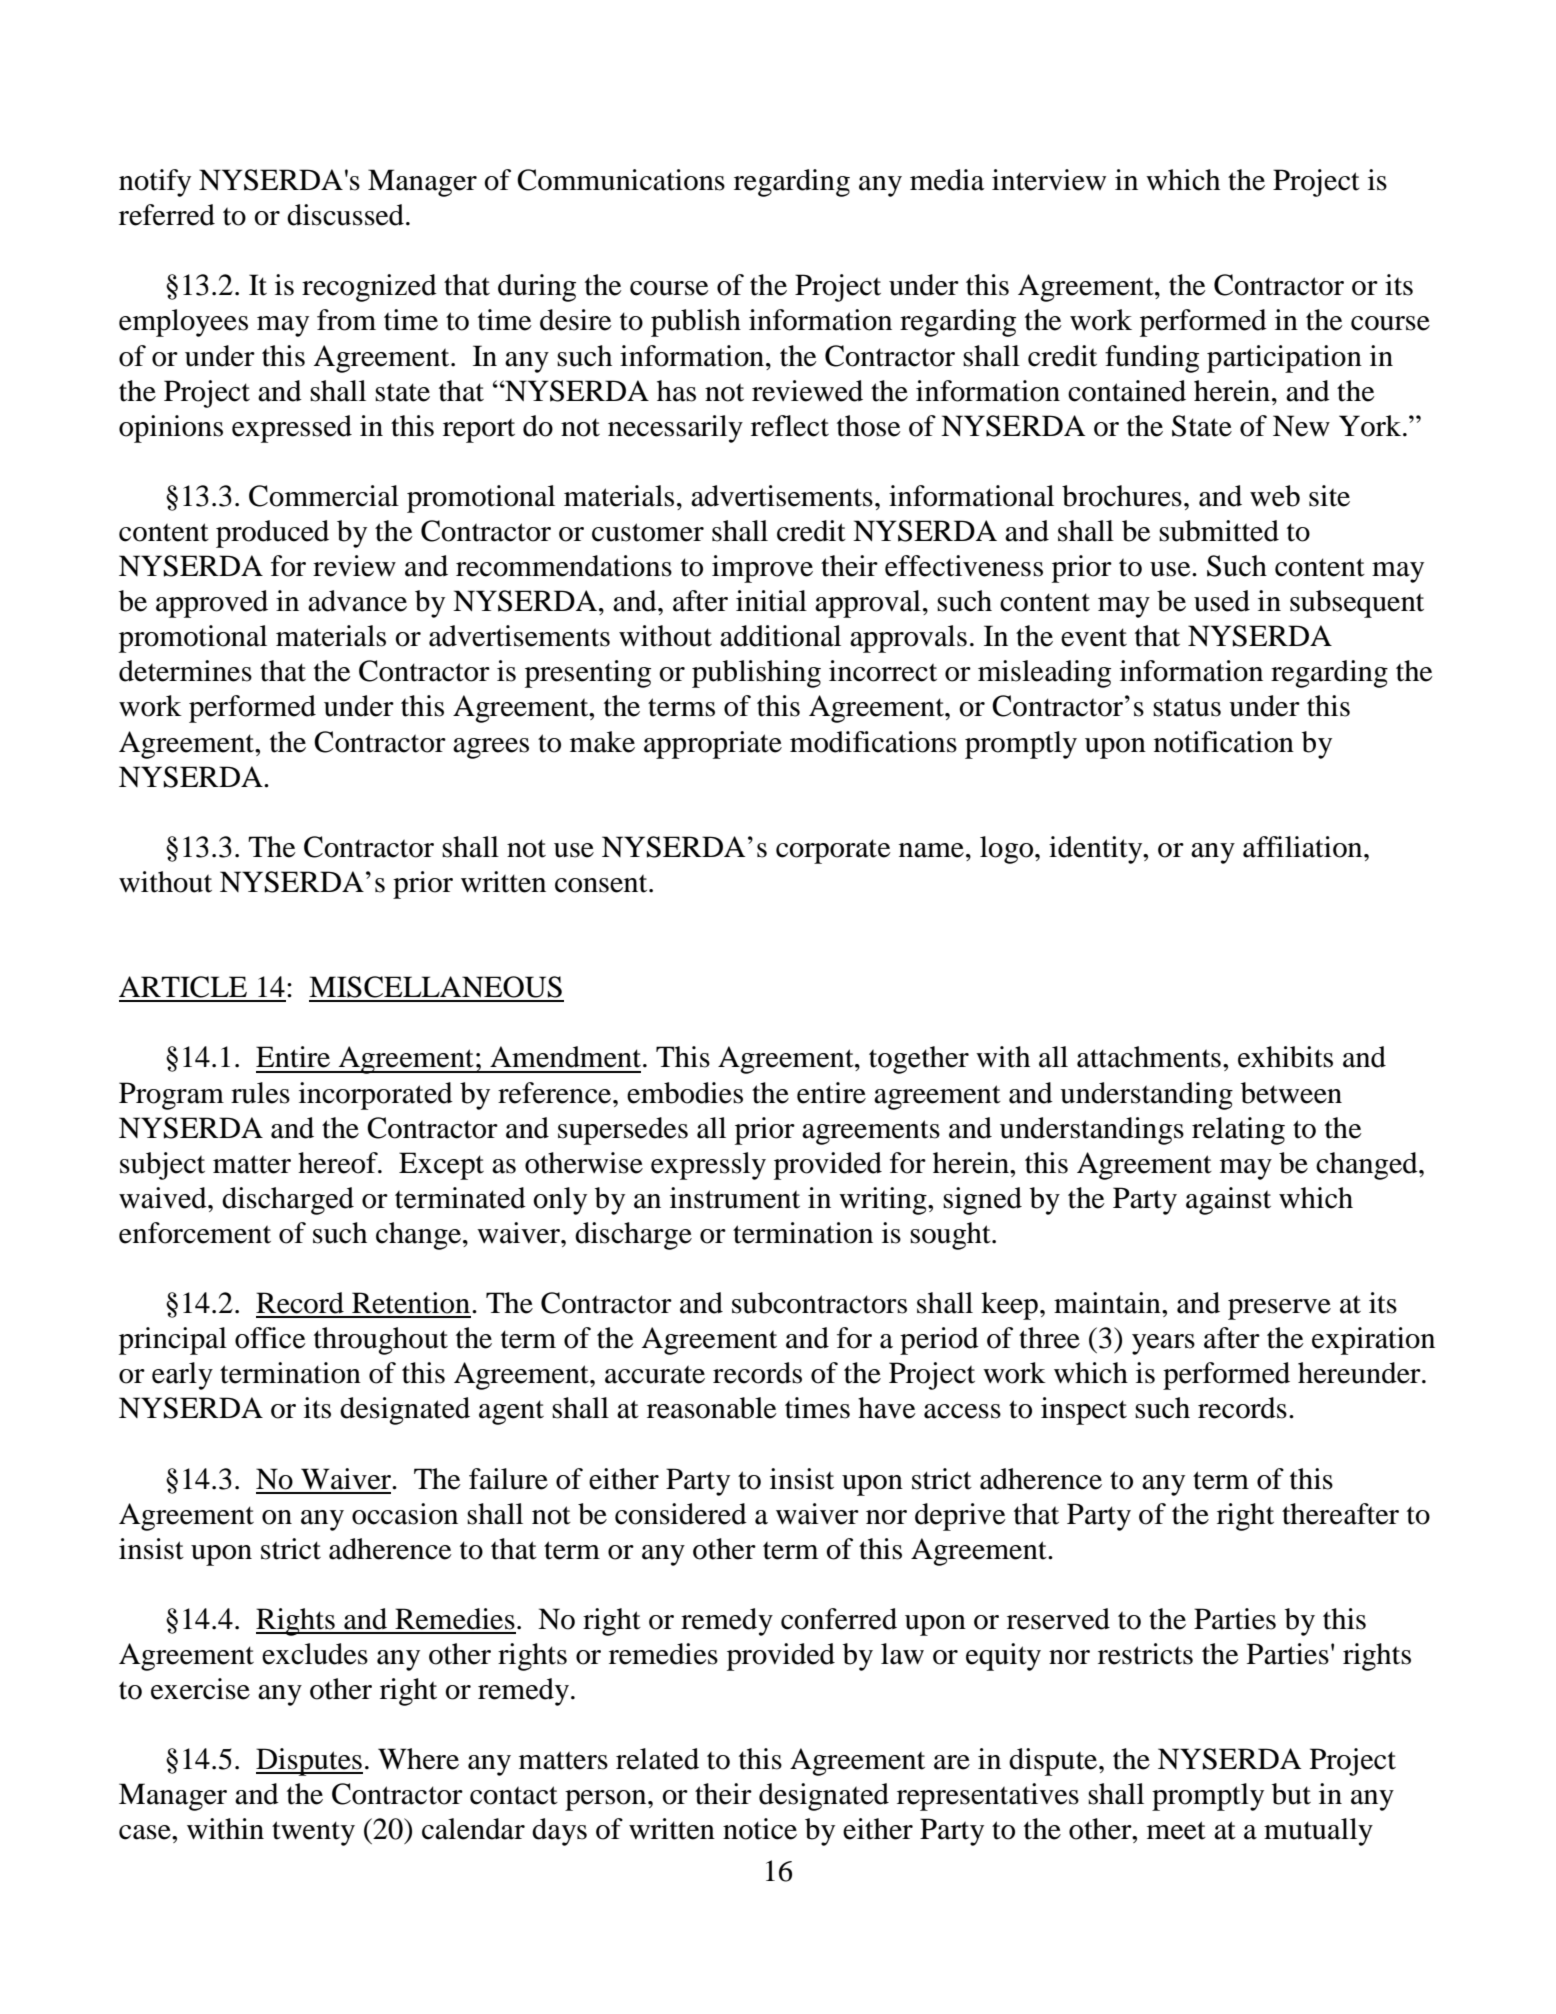  What do you see at coordinates (270, 1338) in the screenshot?
I see `office` at bounding box center [270, 1338].
